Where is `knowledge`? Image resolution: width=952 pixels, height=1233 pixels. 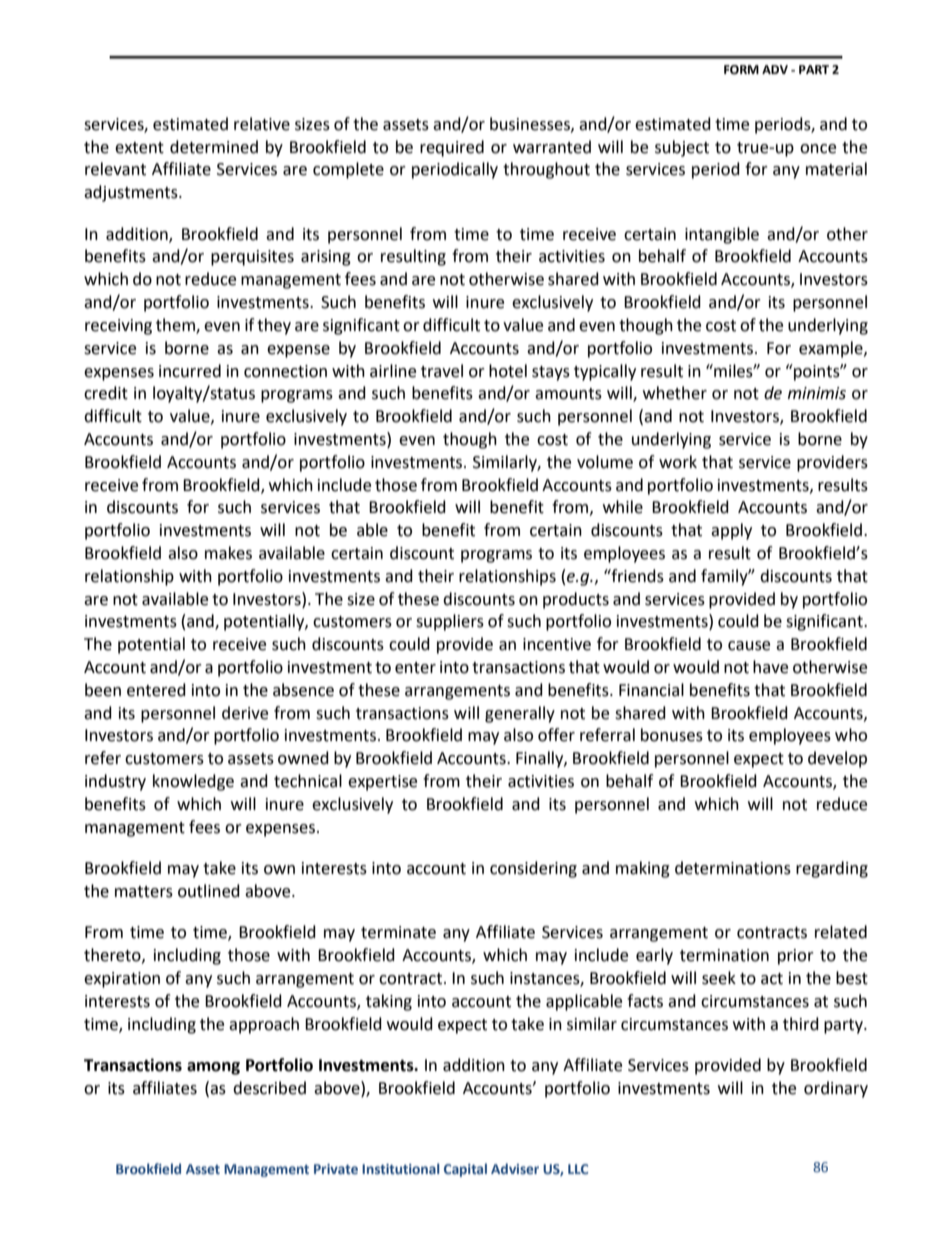 knowledge is located at coordinates (193, 782).
